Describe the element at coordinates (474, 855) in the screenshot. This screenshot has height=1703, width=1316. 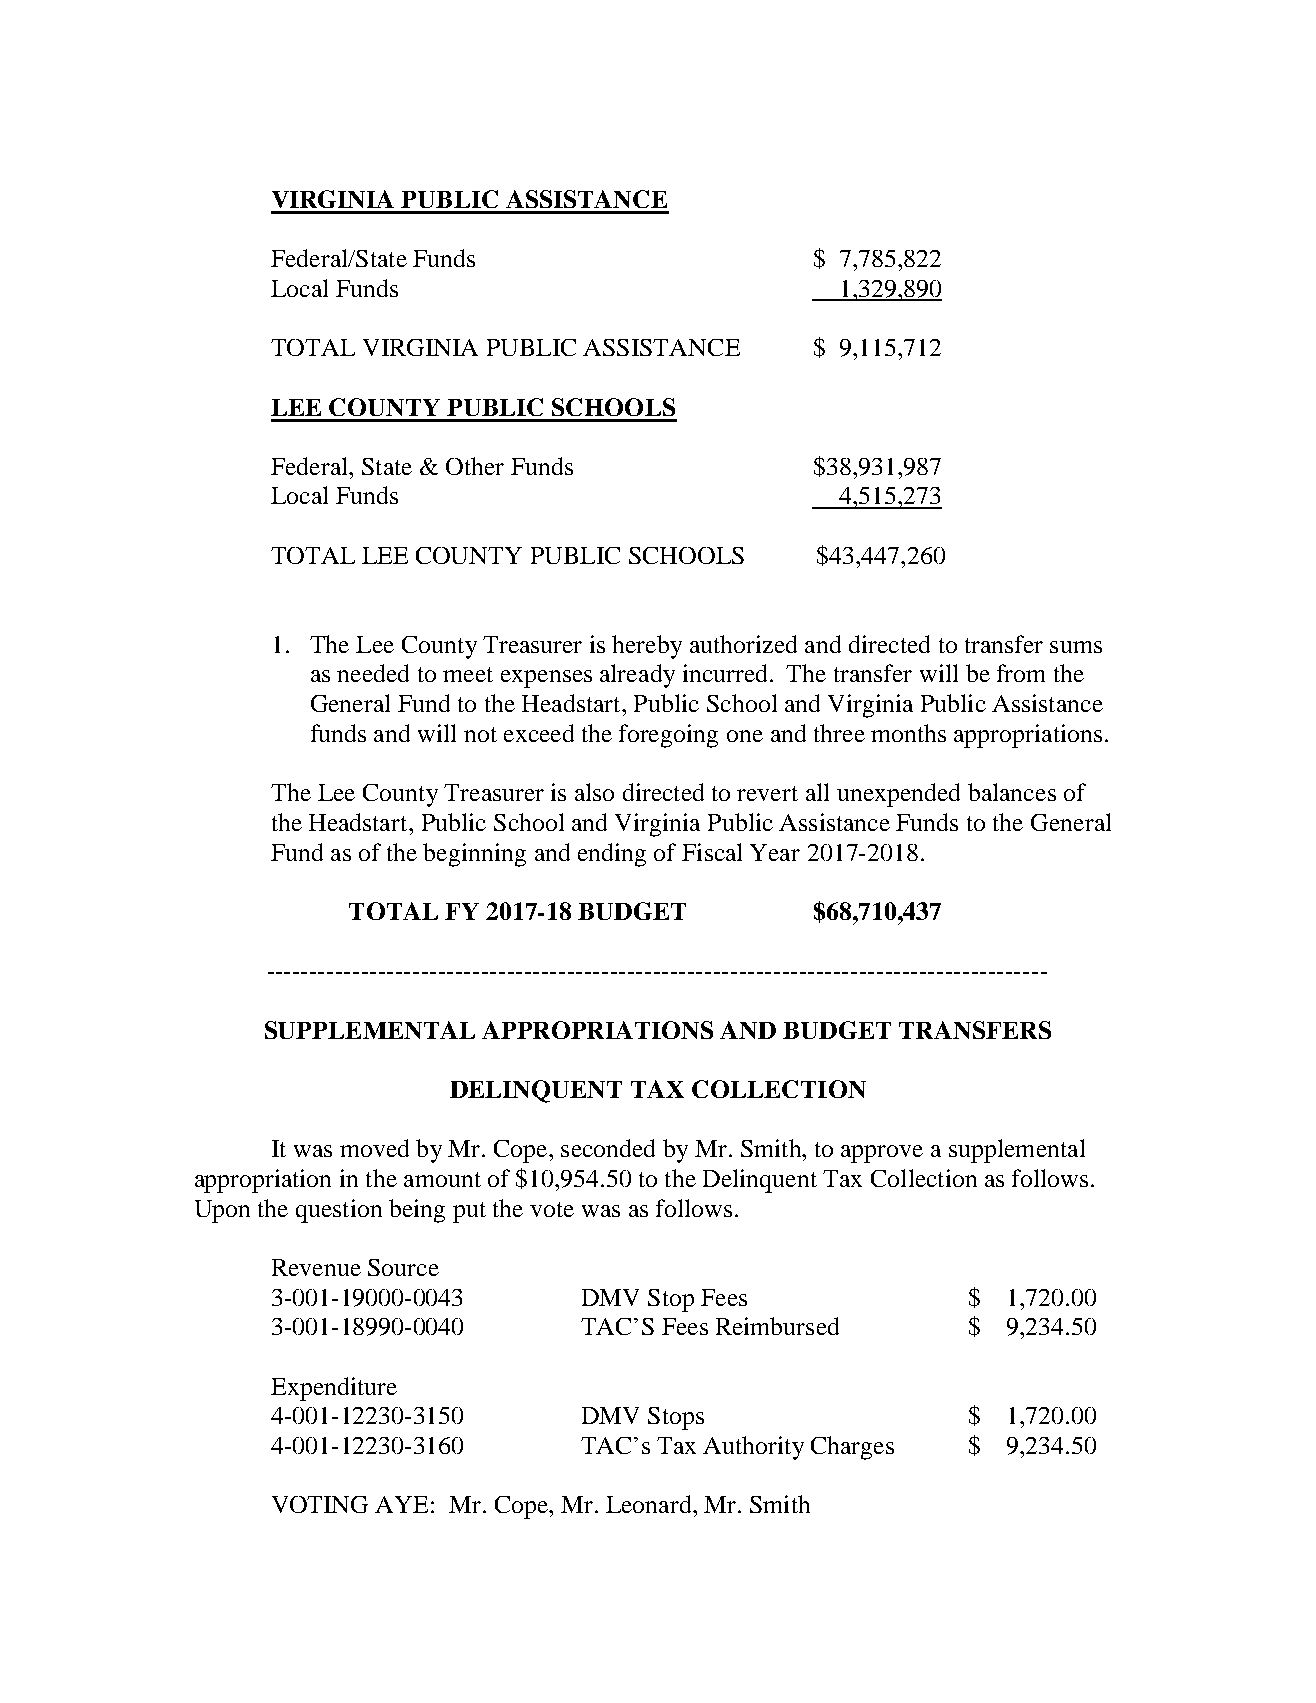
I see `beginning` at that location.
